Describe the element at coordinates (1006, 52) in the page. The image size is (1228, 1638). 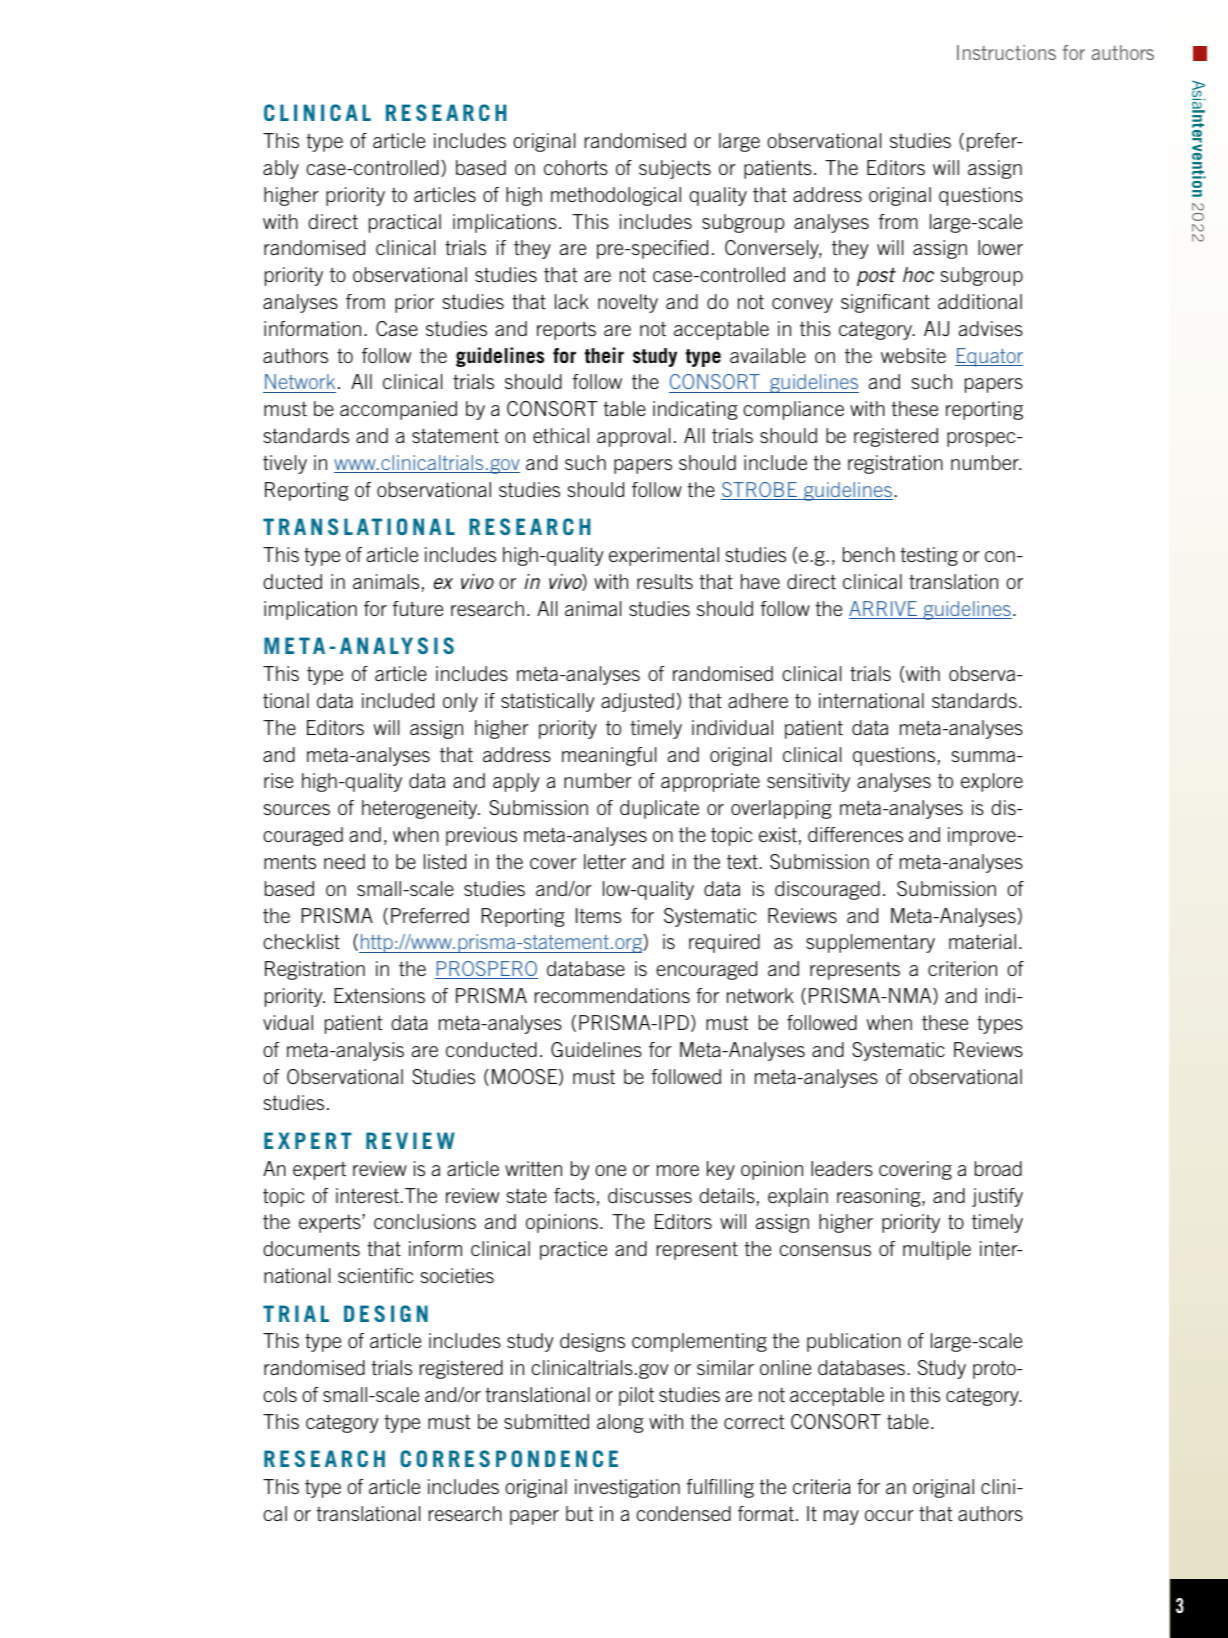
I see `Instructions` at that location.
